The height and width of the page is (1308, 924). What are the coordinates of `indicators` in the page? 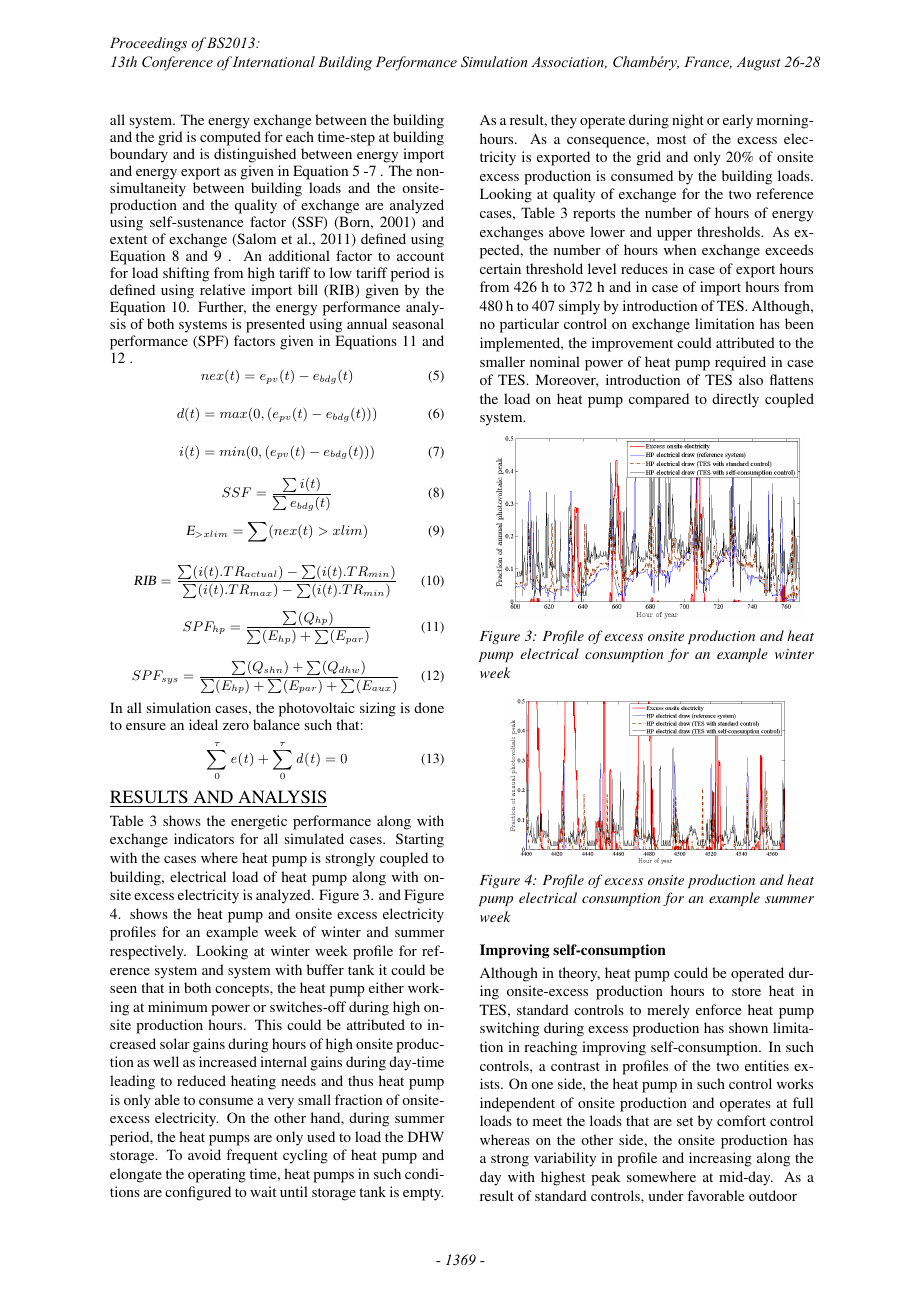 It's located at (204, 838).
